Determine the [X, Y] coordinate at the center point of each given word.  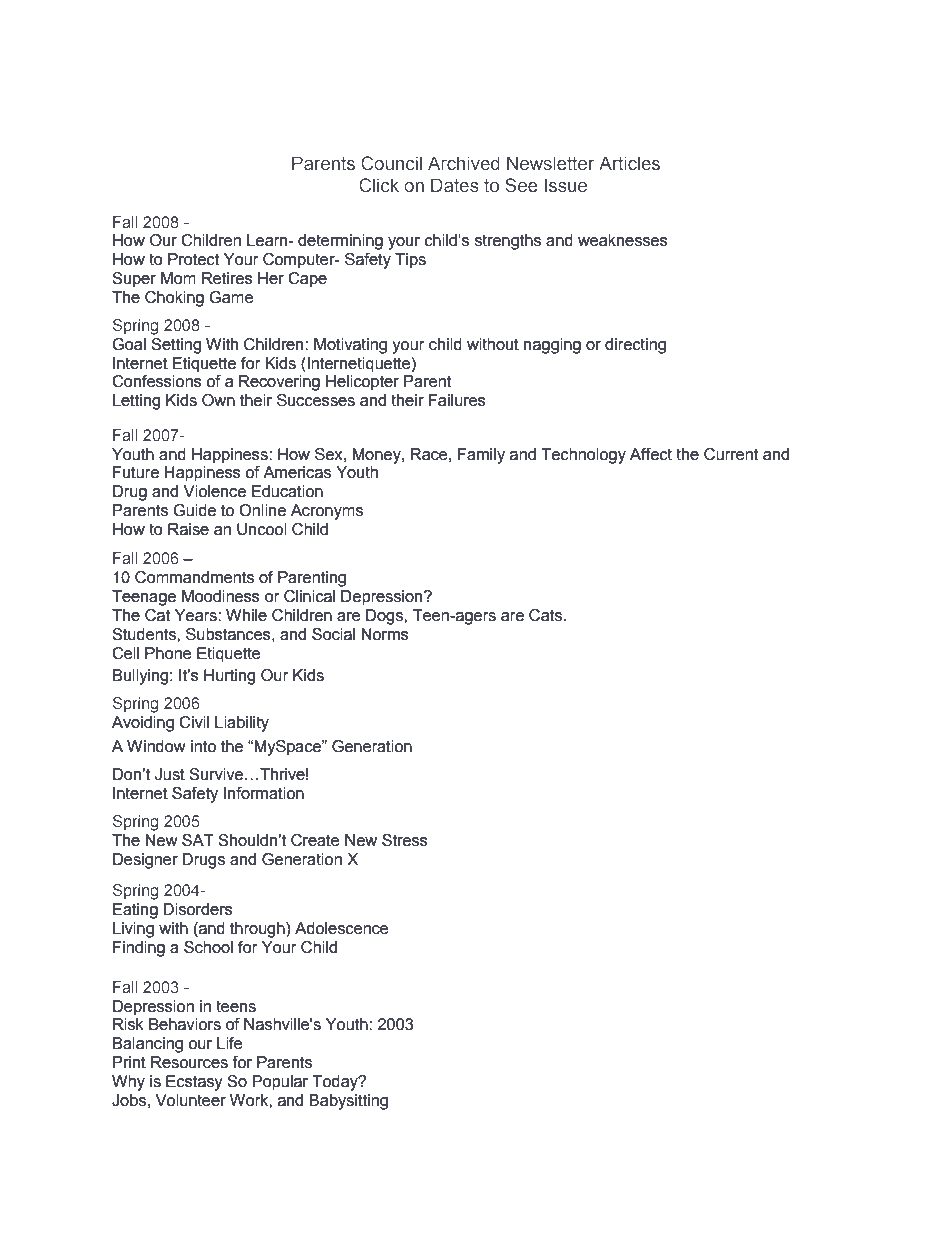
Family [481, 456]
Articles [629, 163]
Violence [215, 491]
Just [170, 774]
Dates [455, 185]
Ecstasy [194, 1083]
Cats [547, 615]
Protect [193, 259]
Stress [405, 840]
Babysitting [348, 1102]
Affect [651, 454]
